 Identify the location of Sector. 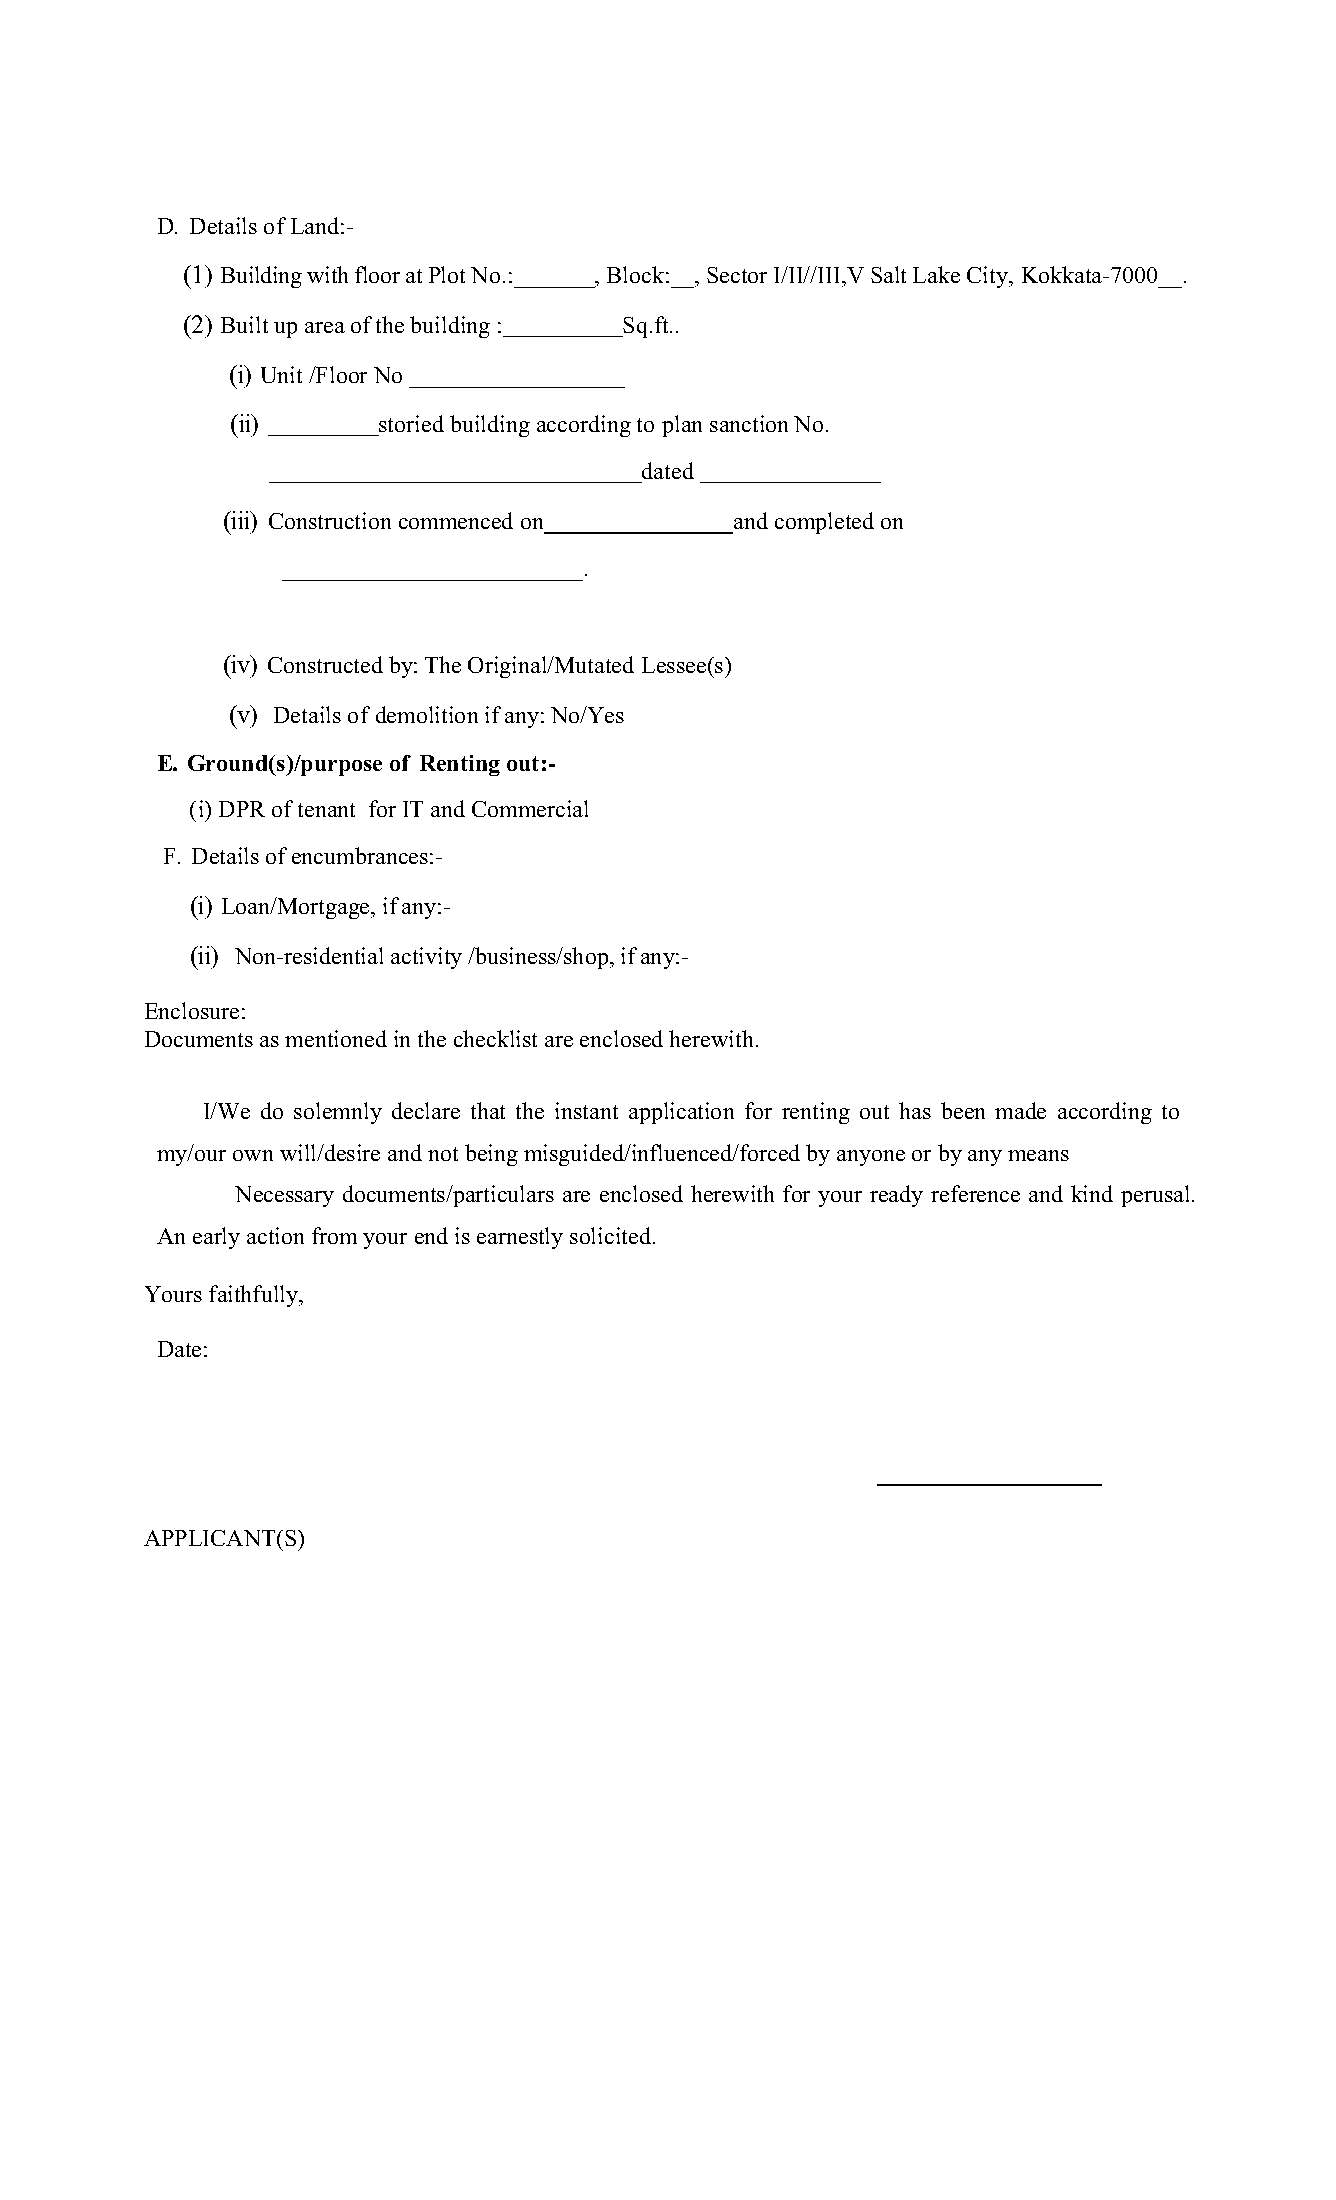
(737, 275).
